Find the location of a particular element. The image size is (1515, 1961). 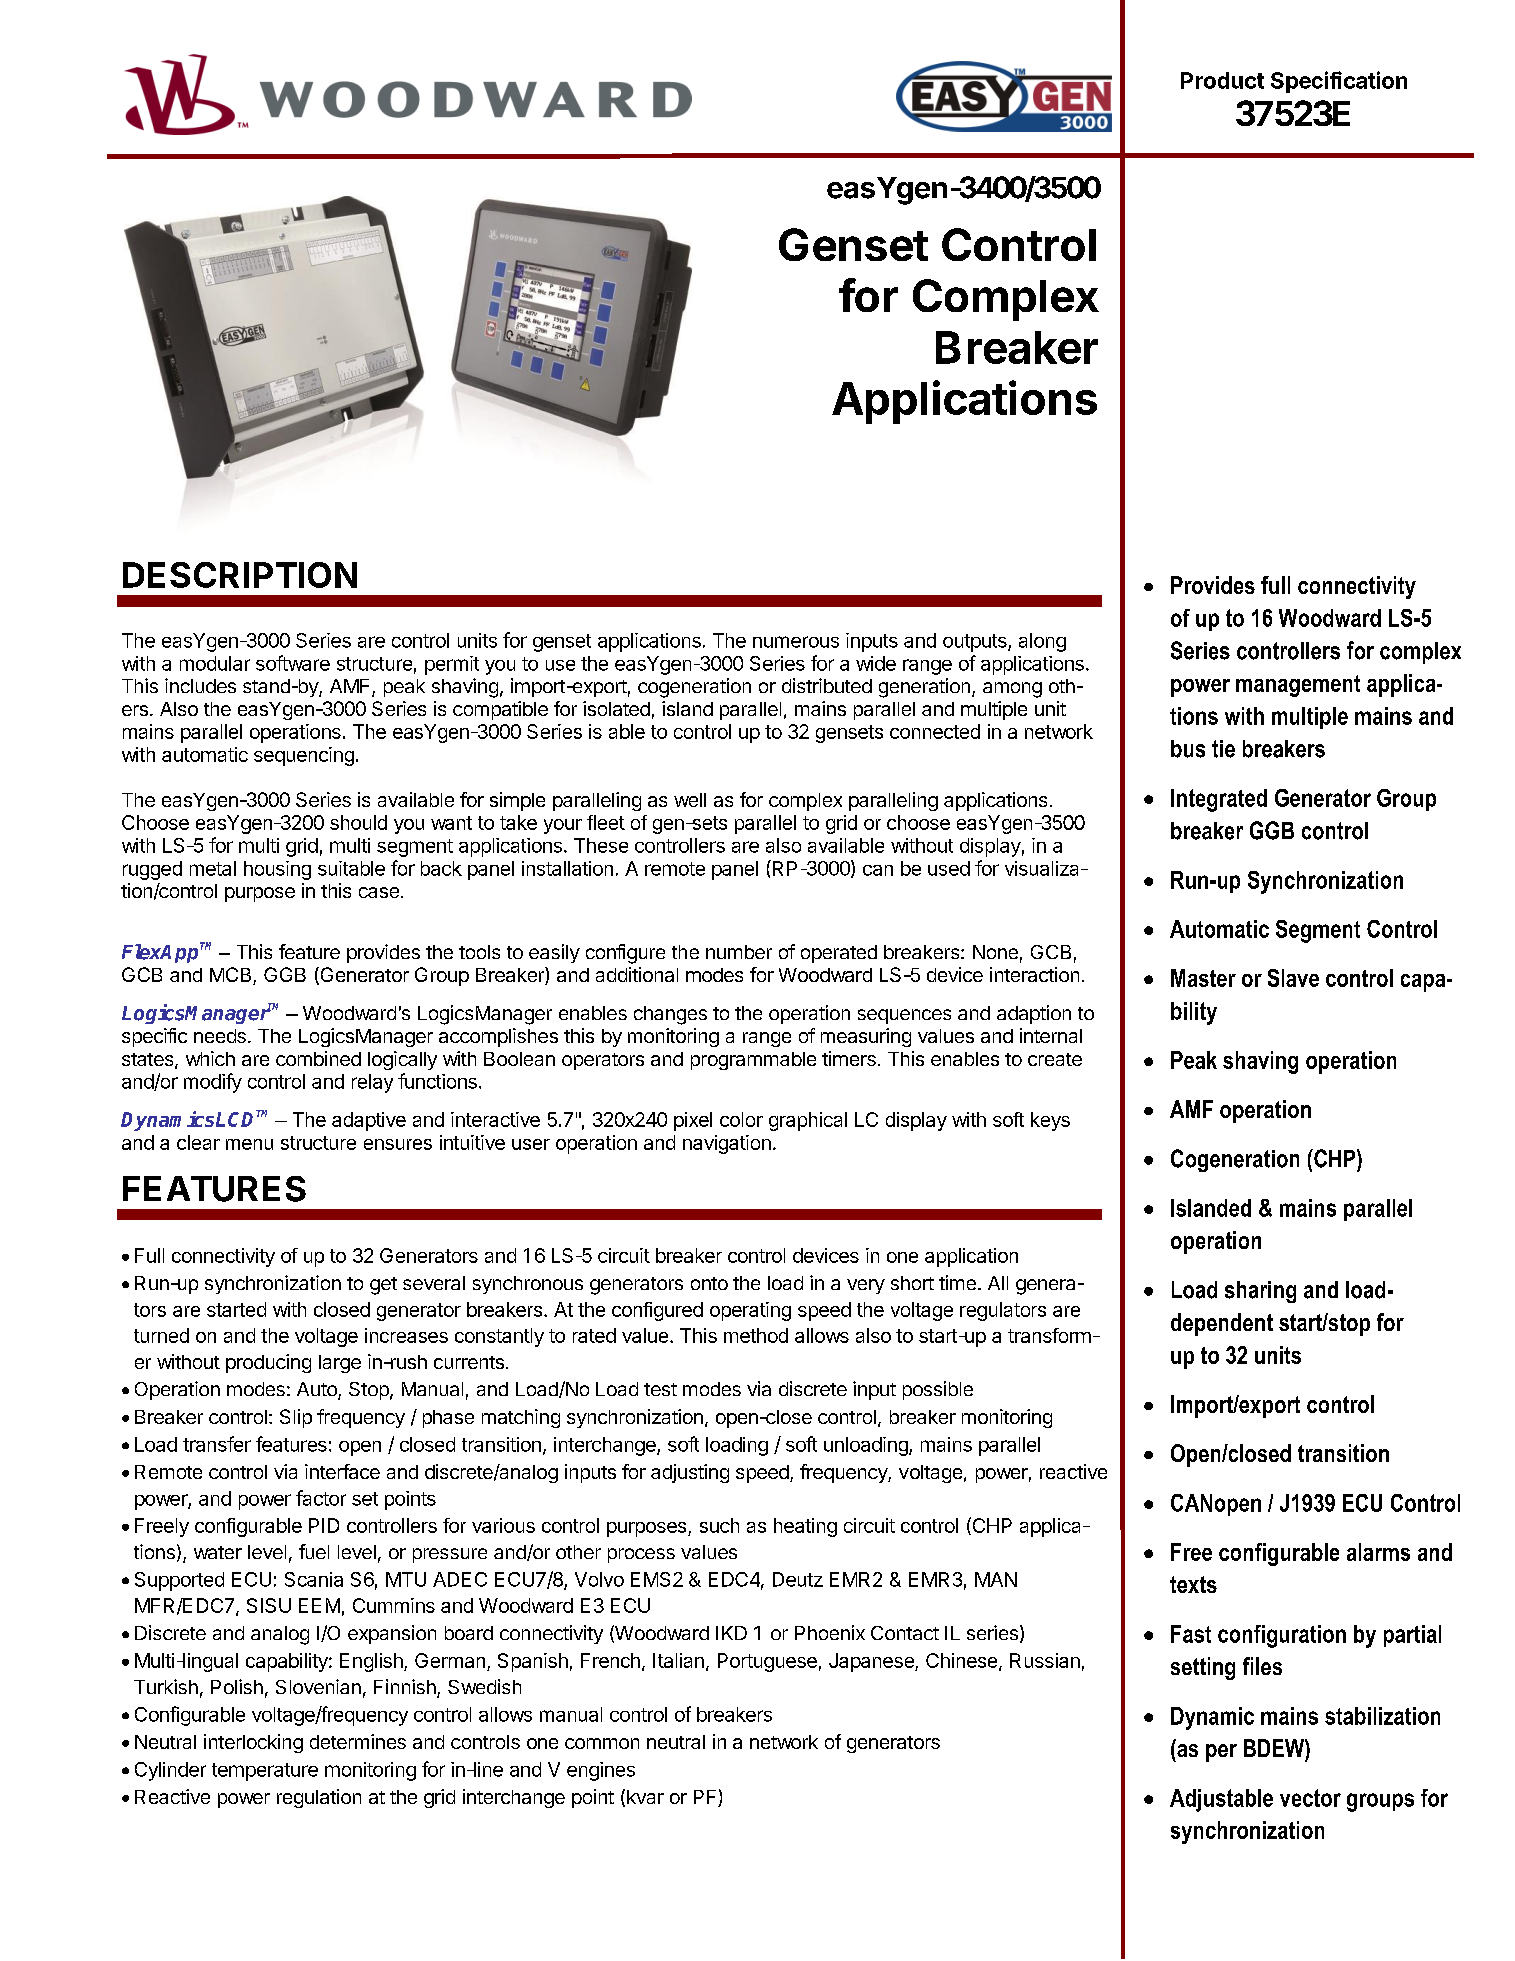

Portuguese is located at coordinates (767, 1662).
